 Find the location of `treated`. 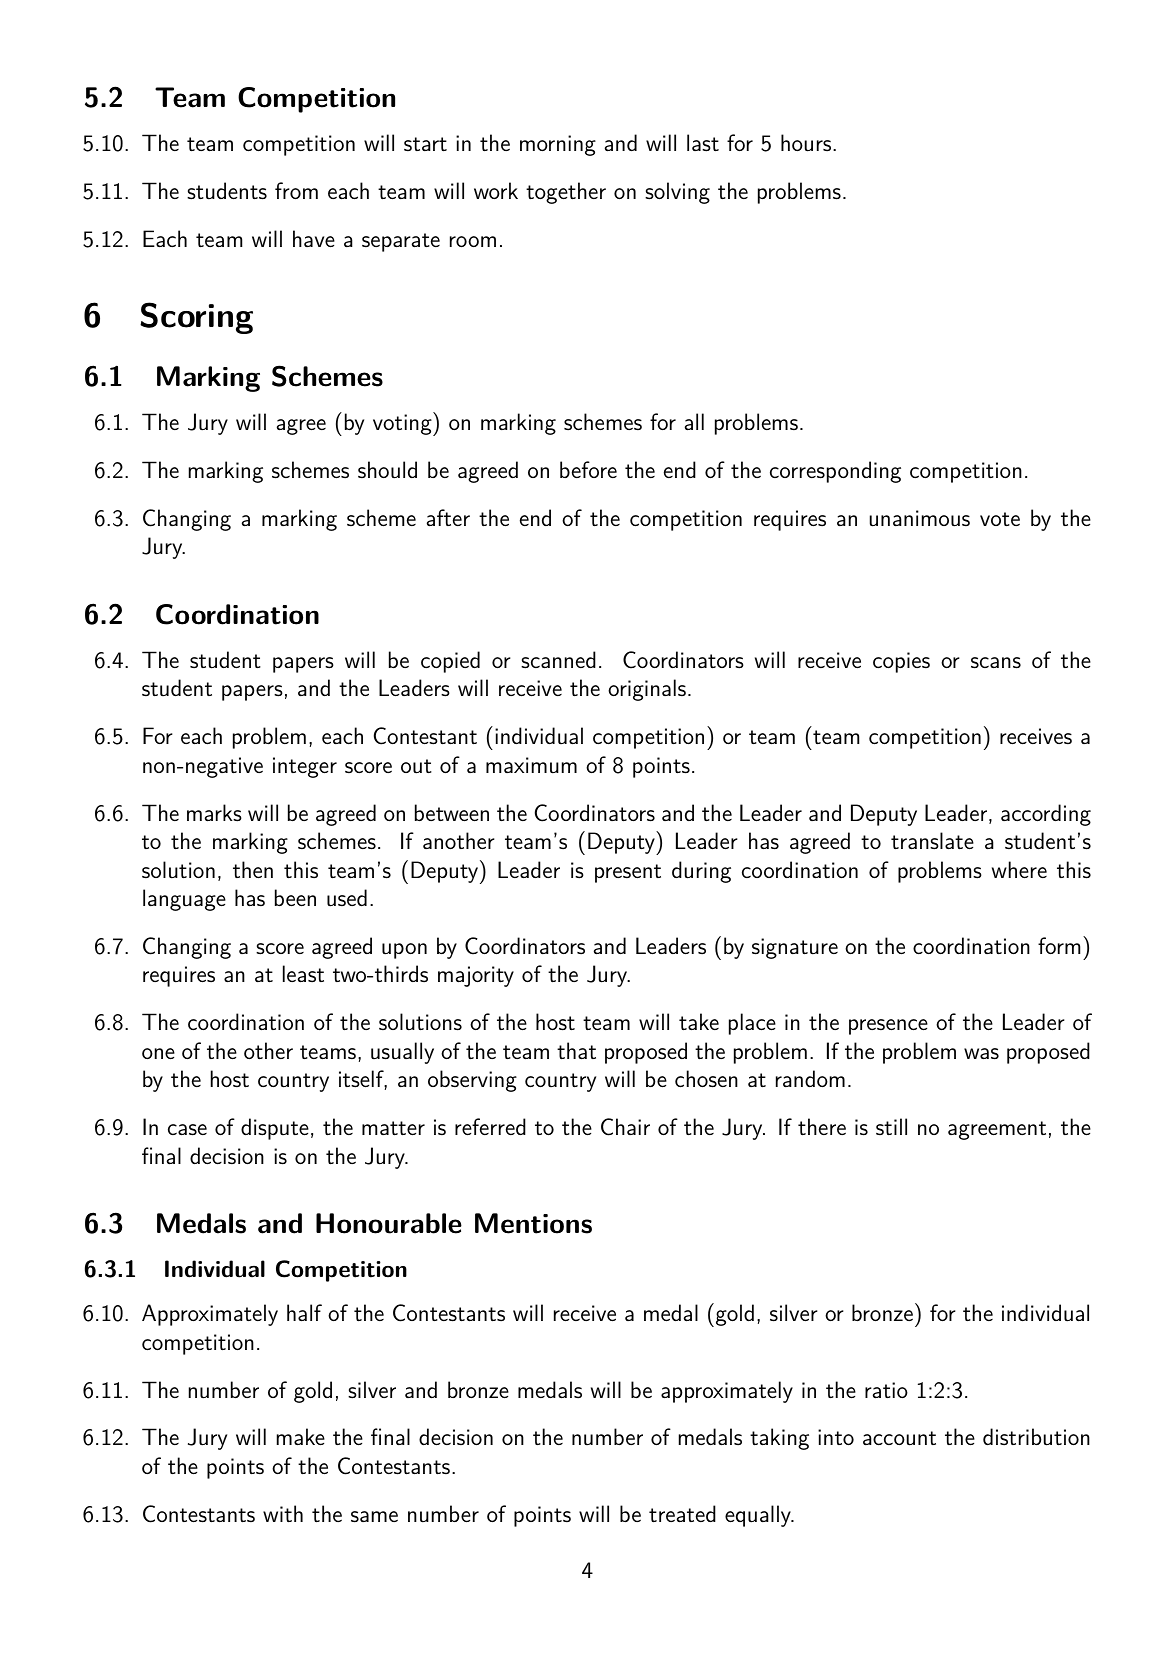

treated is located at coordinates (682, 1513).
